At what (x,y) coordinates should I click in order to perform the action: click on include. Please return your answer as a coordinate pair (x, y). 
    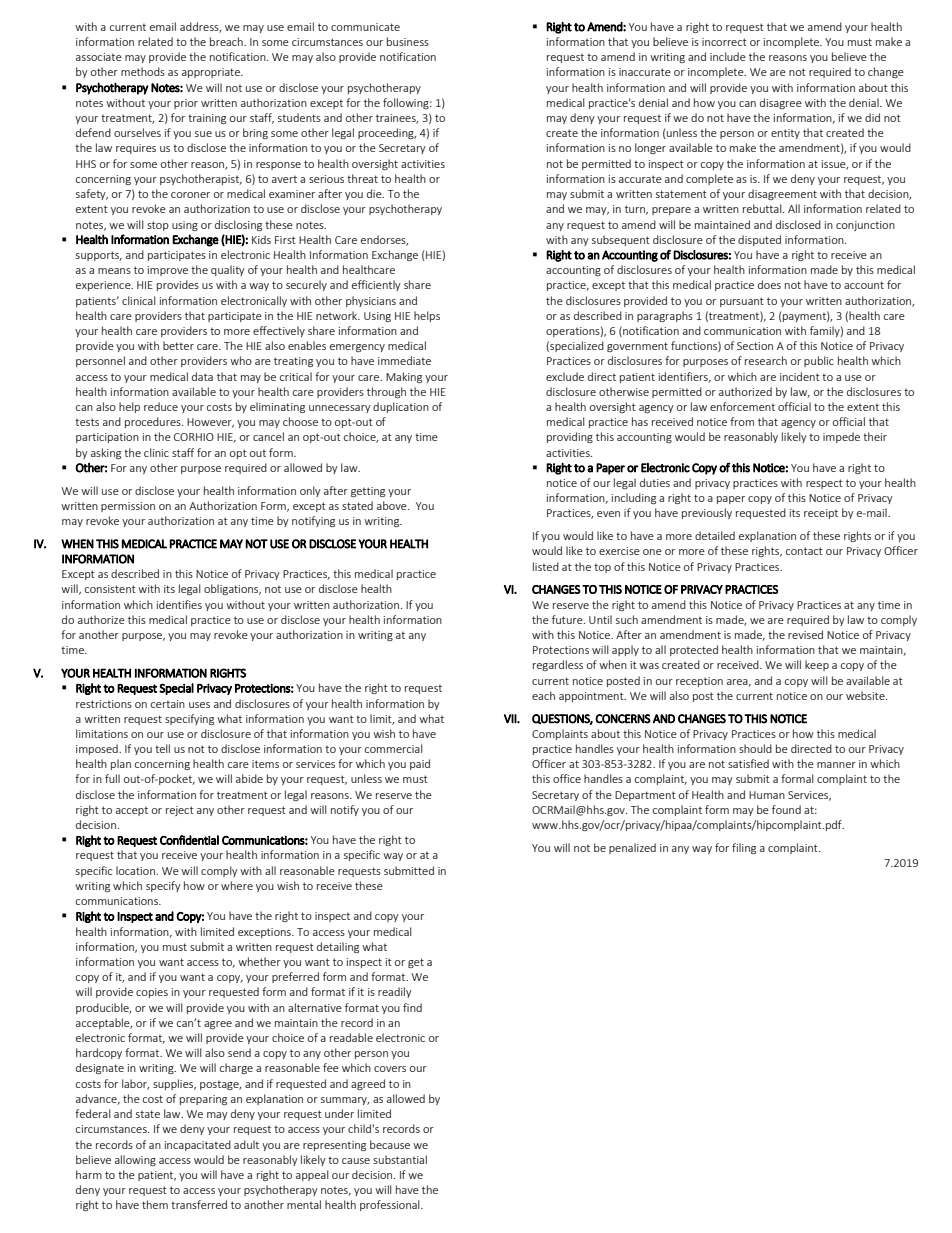
    Looking at the image, I should click on (728, 56).
